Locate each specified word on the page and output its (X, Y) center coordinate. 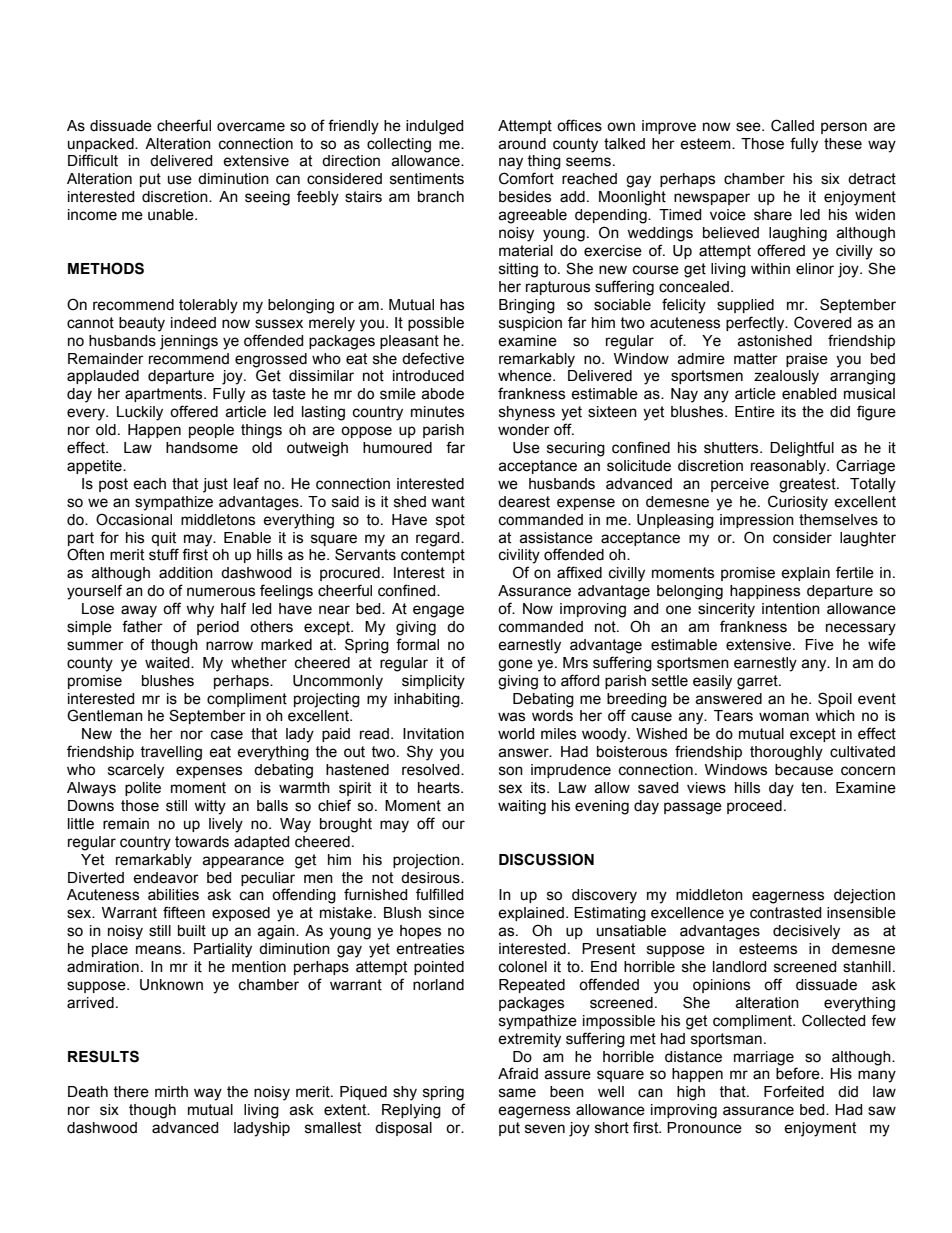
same (517, 1093)
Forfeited (794, 1091)
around (522, 144)
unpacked (102, 145)
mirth (171, 1092)
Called (792, 125)
